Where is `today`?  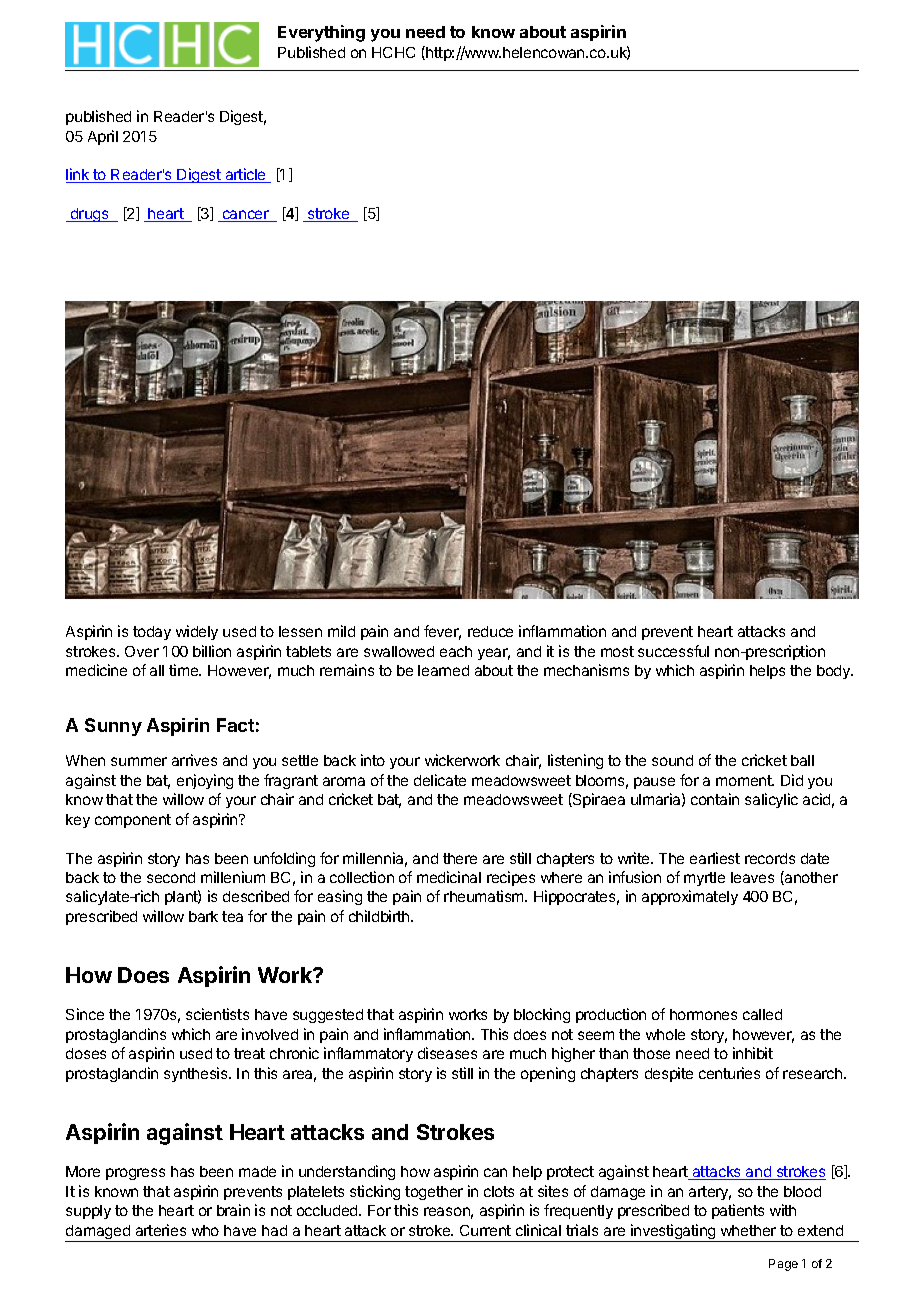 today is located at coordinates (152, 633).
